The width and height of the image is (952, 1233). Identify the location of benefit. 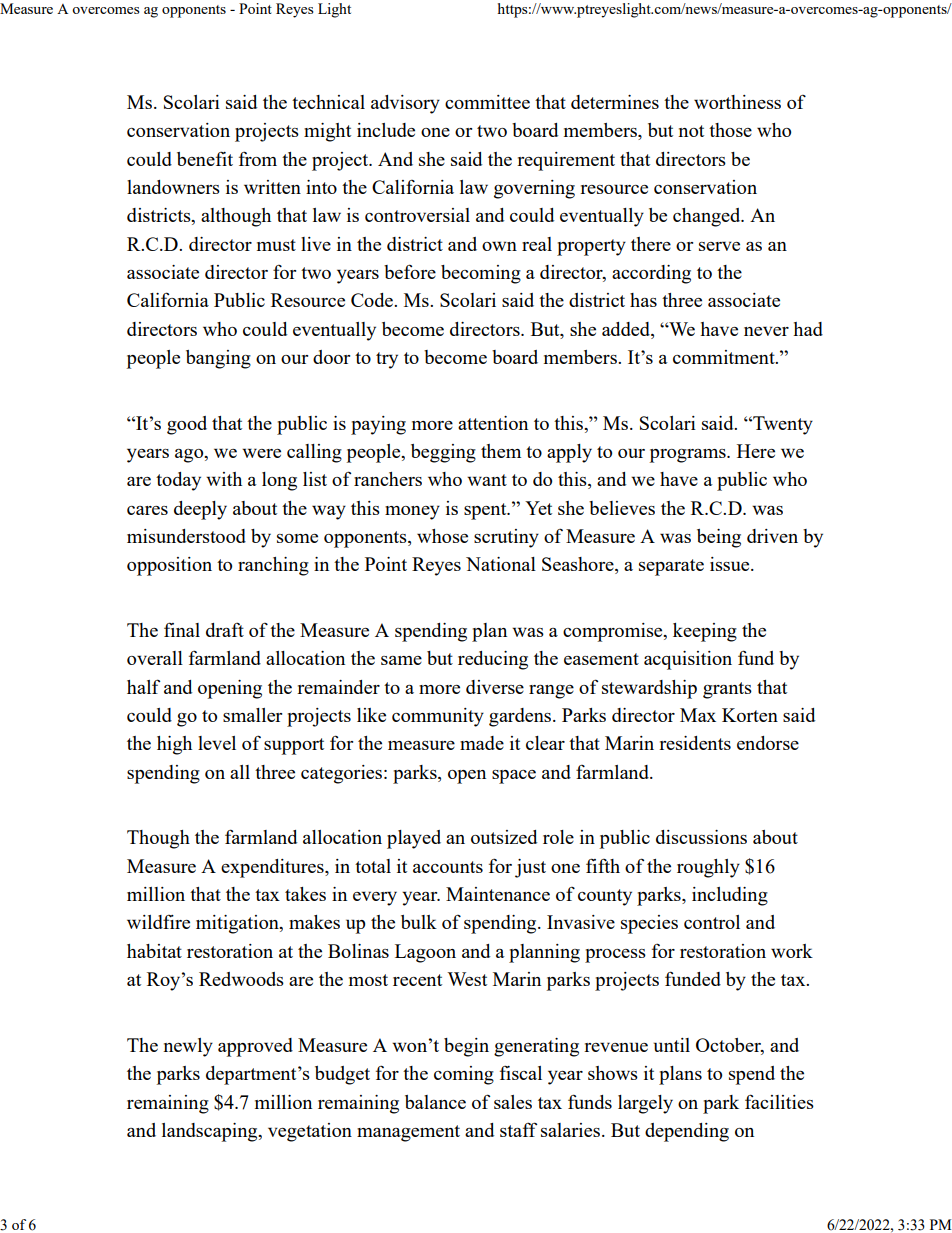
(205, 158).
